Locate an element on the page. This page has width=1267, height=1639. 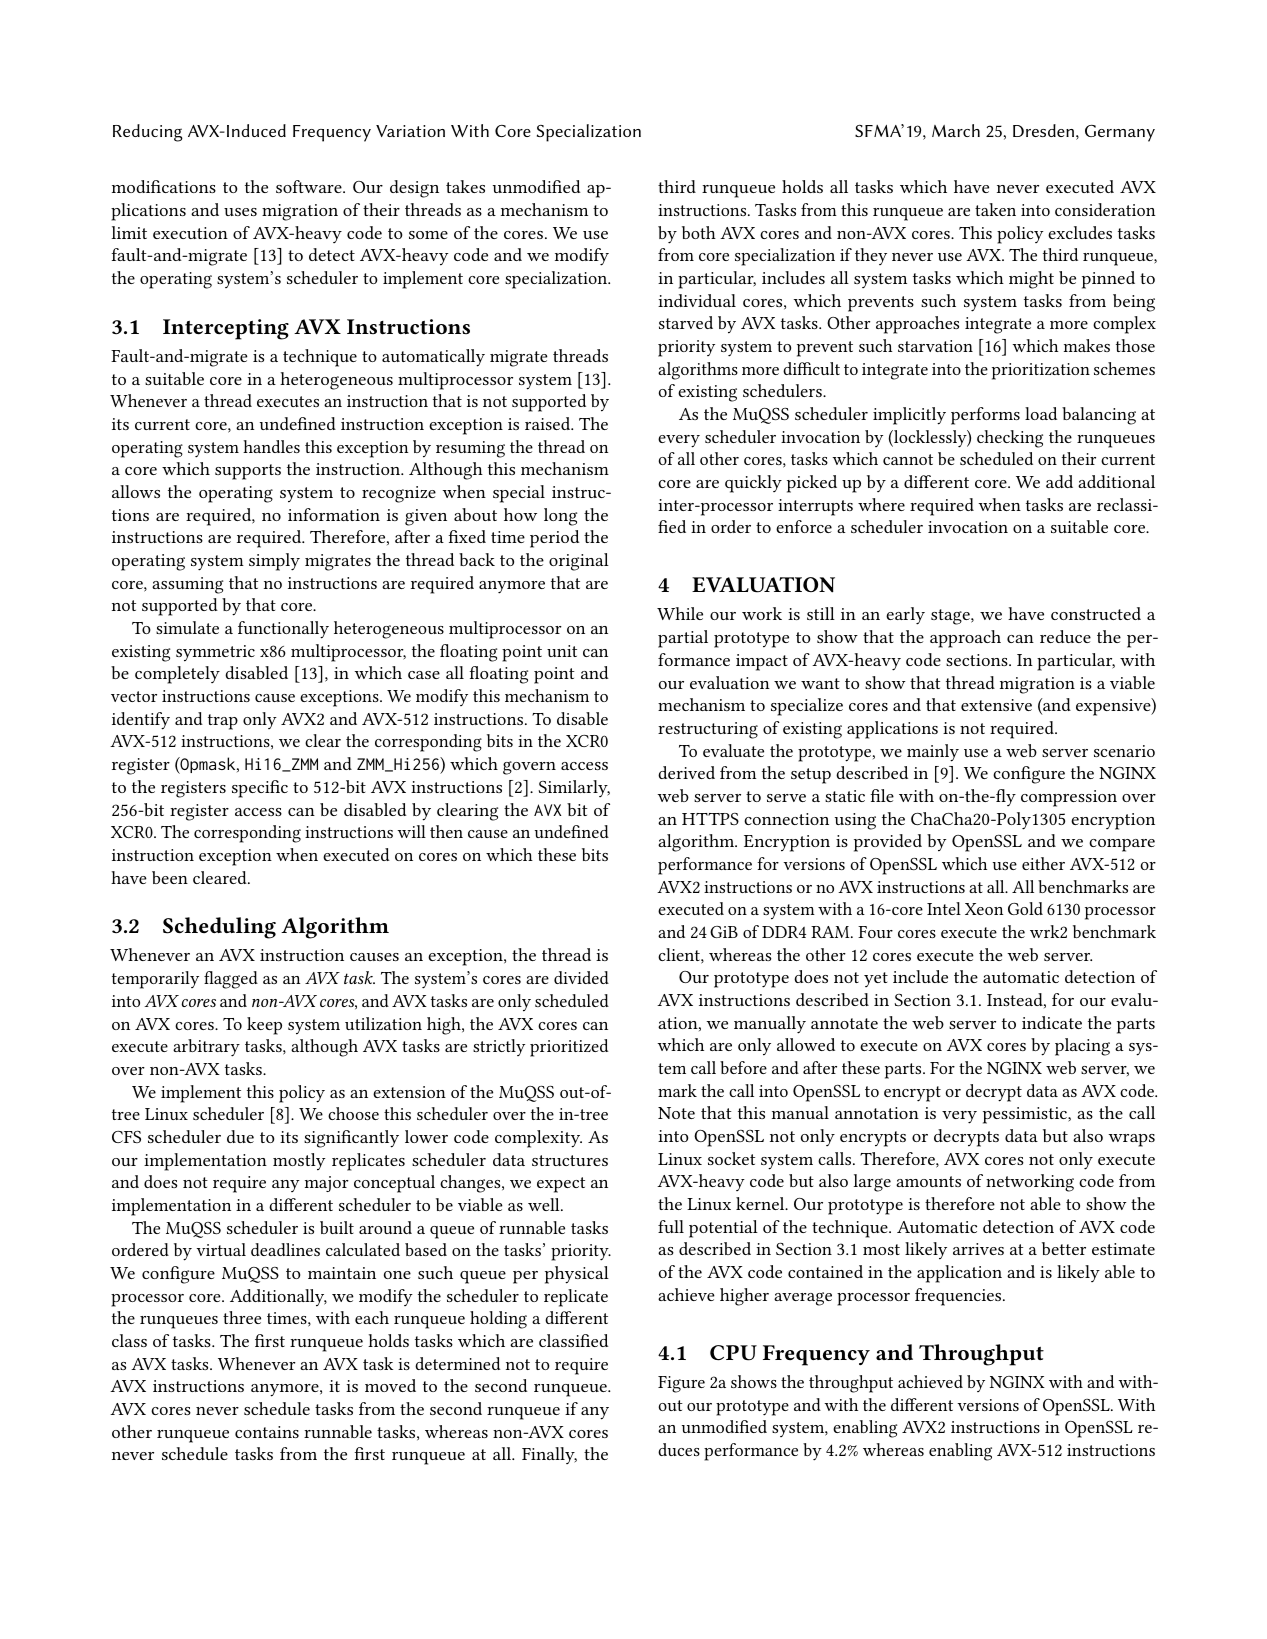
contains is located at coordinates (267, 1432).
